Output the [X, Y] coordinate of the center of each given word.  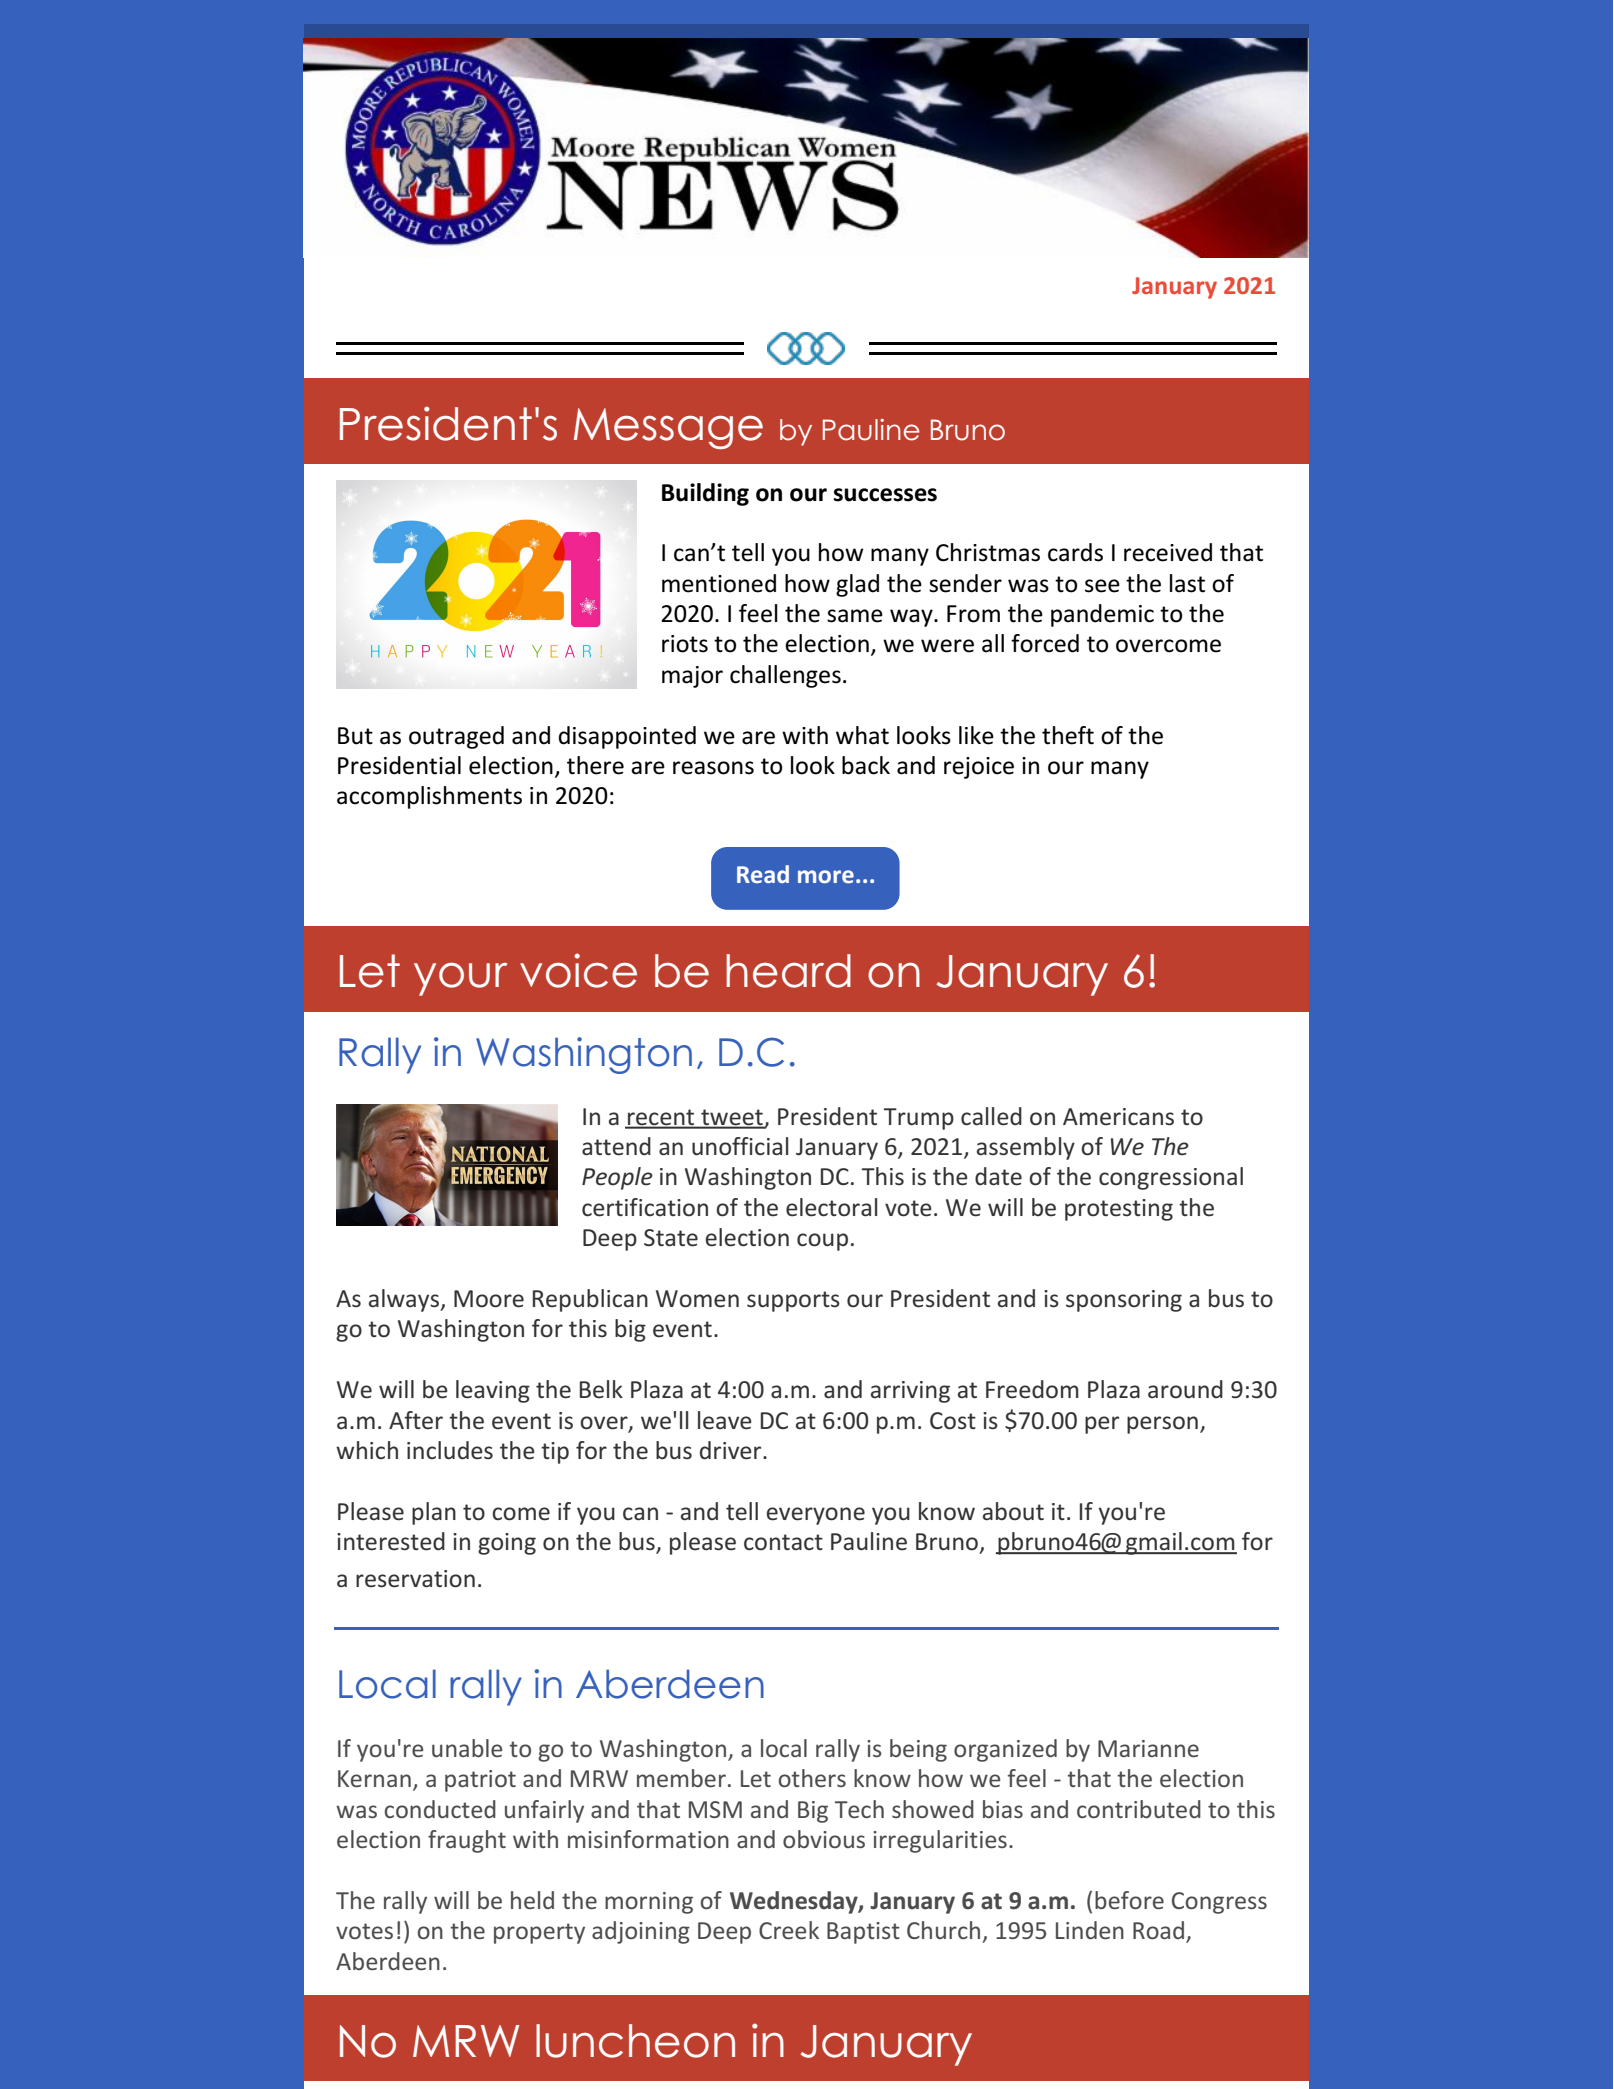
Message [668, 428]
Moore [489, 1299]
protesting [1119, 1210]
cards [1075, 552]
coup [822, 1242]
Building [705, 494]
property [539, 1933]
